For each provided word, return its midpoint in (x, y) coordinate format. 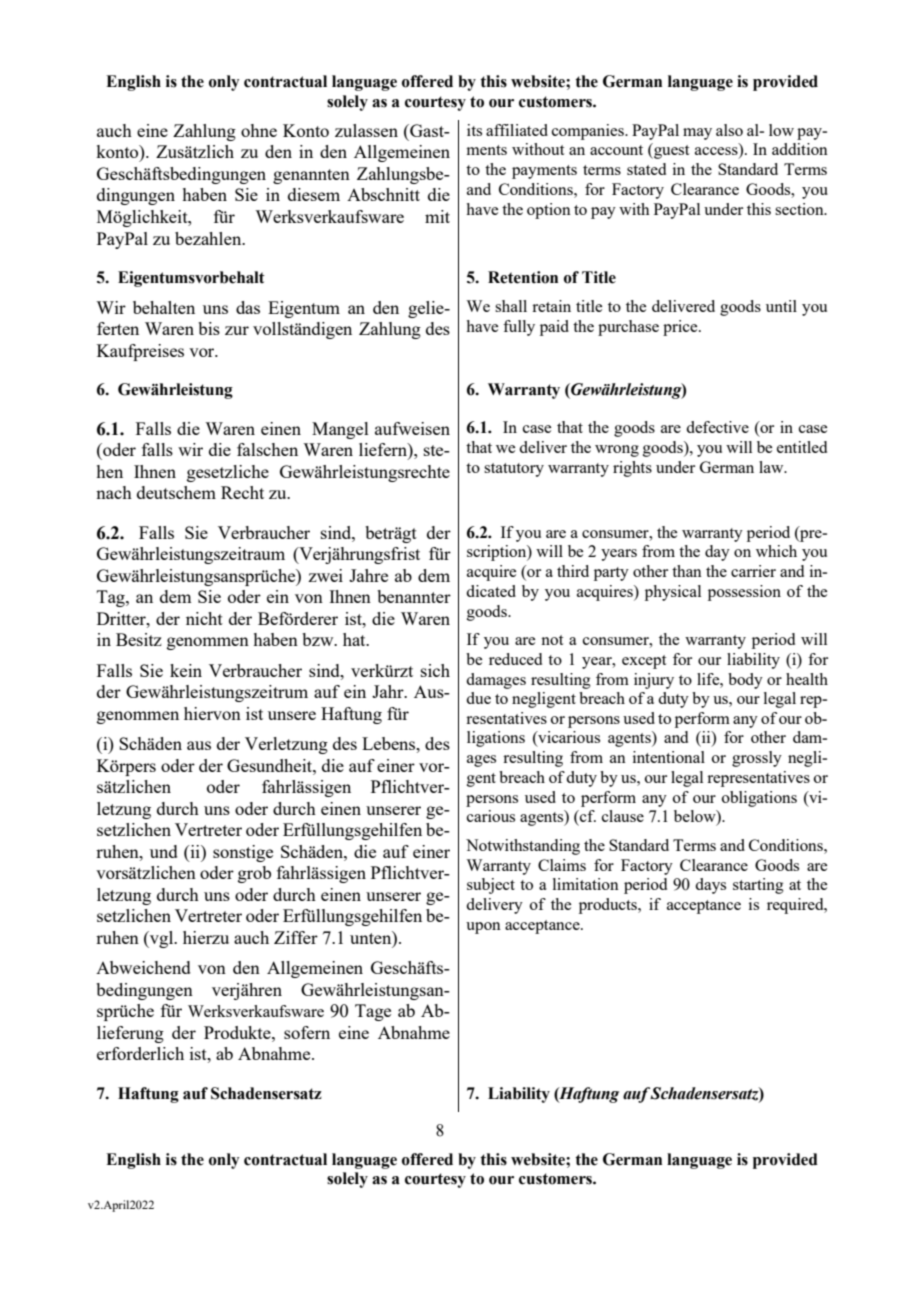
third (573, 571)
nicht (204, 618)
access (717, 152)
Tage (373, 1012)
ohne (259, 130)
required (796, 906)
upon (483, 928)
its (474, 130)
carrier (753, 571)
